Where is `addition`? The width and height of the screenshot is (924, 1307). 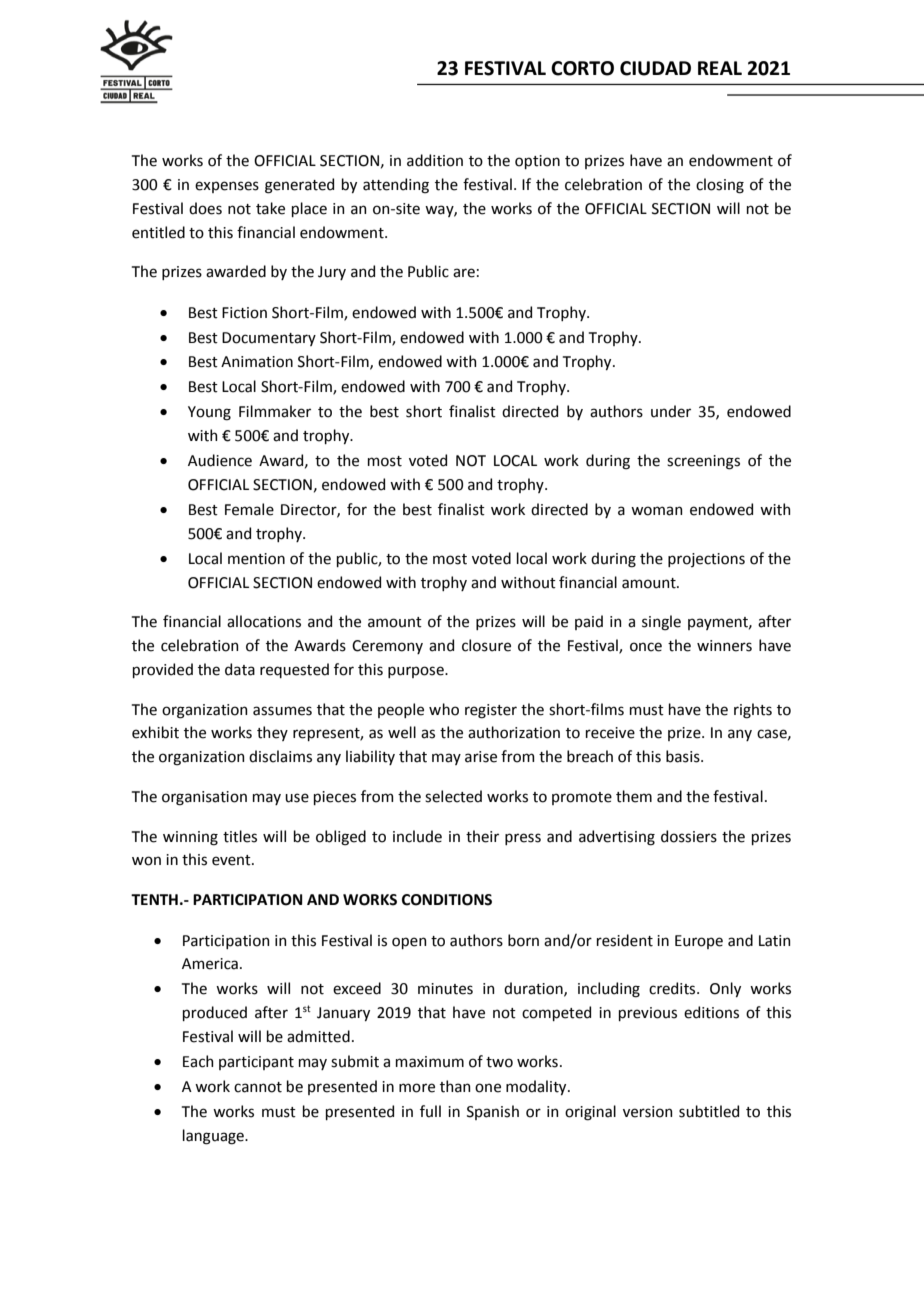 addition is located at coordinates (435, 160).
